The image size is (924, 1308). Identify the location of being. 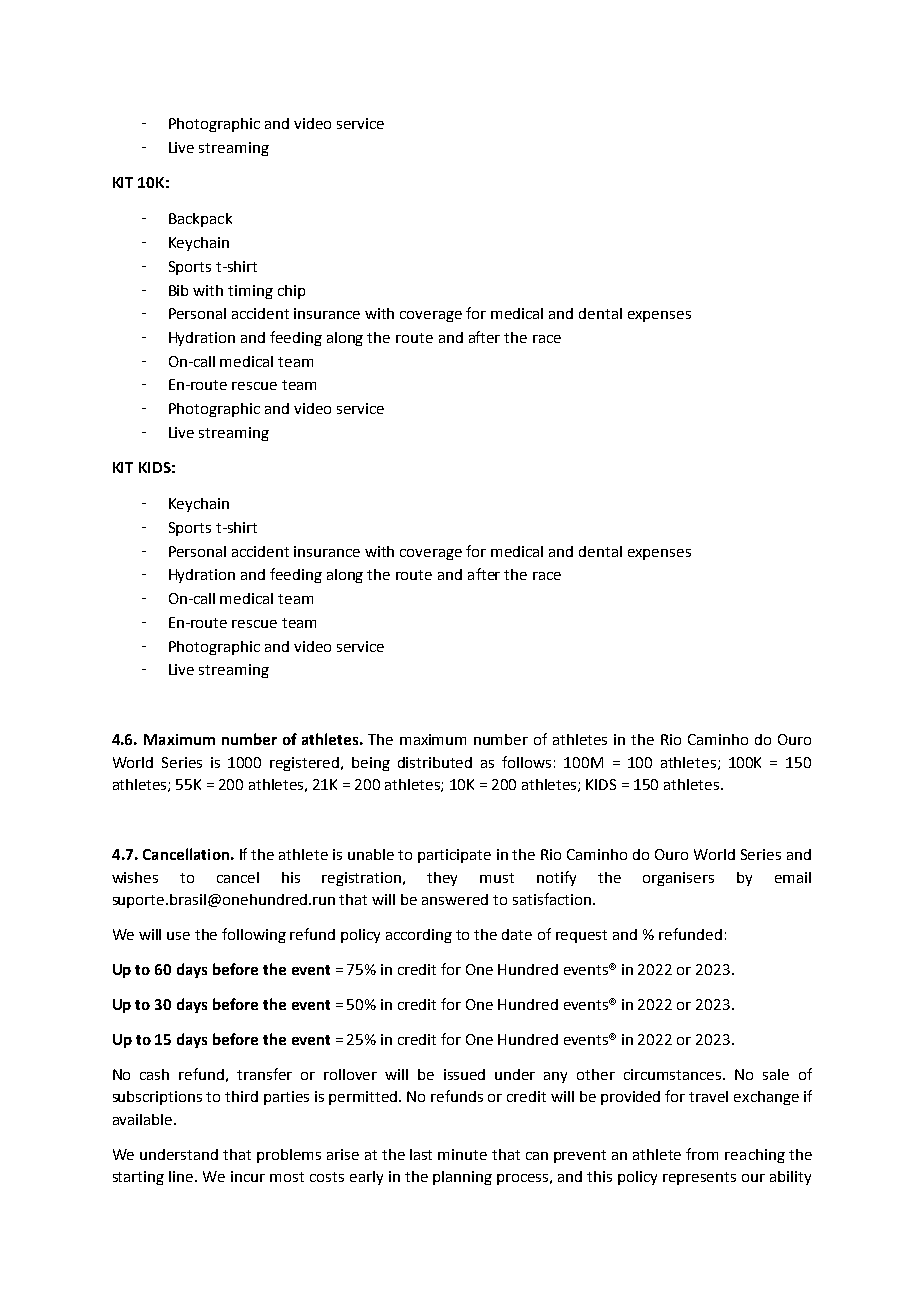
(371, 764).
